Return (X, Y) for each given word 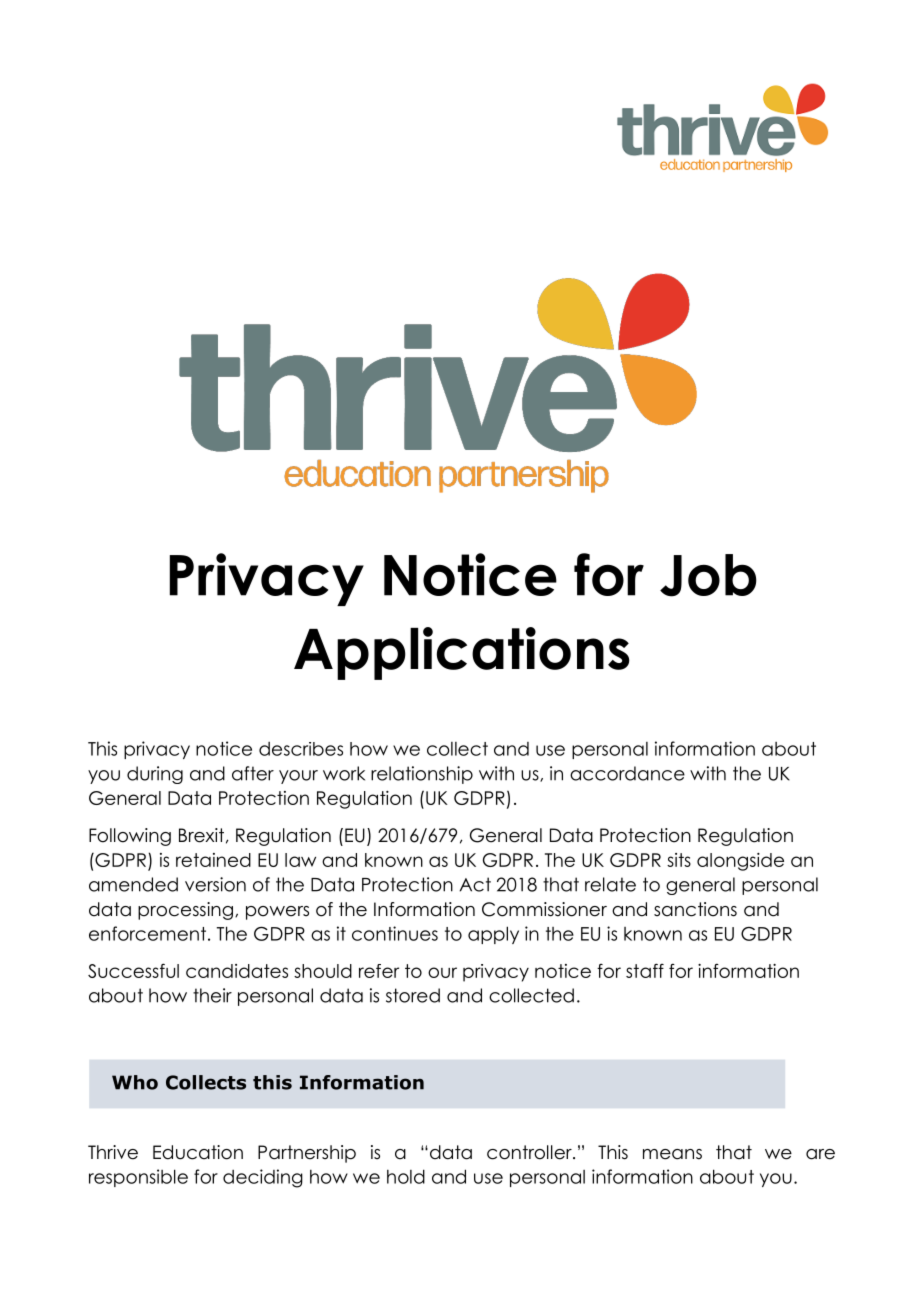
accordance (627, 773)
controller (530, 1152)
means (672, 1154)
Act (475, 884)
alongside (740, 862)
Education (198, 1152)
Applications (462, 653)
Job (708, 575)
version (215, 884)
